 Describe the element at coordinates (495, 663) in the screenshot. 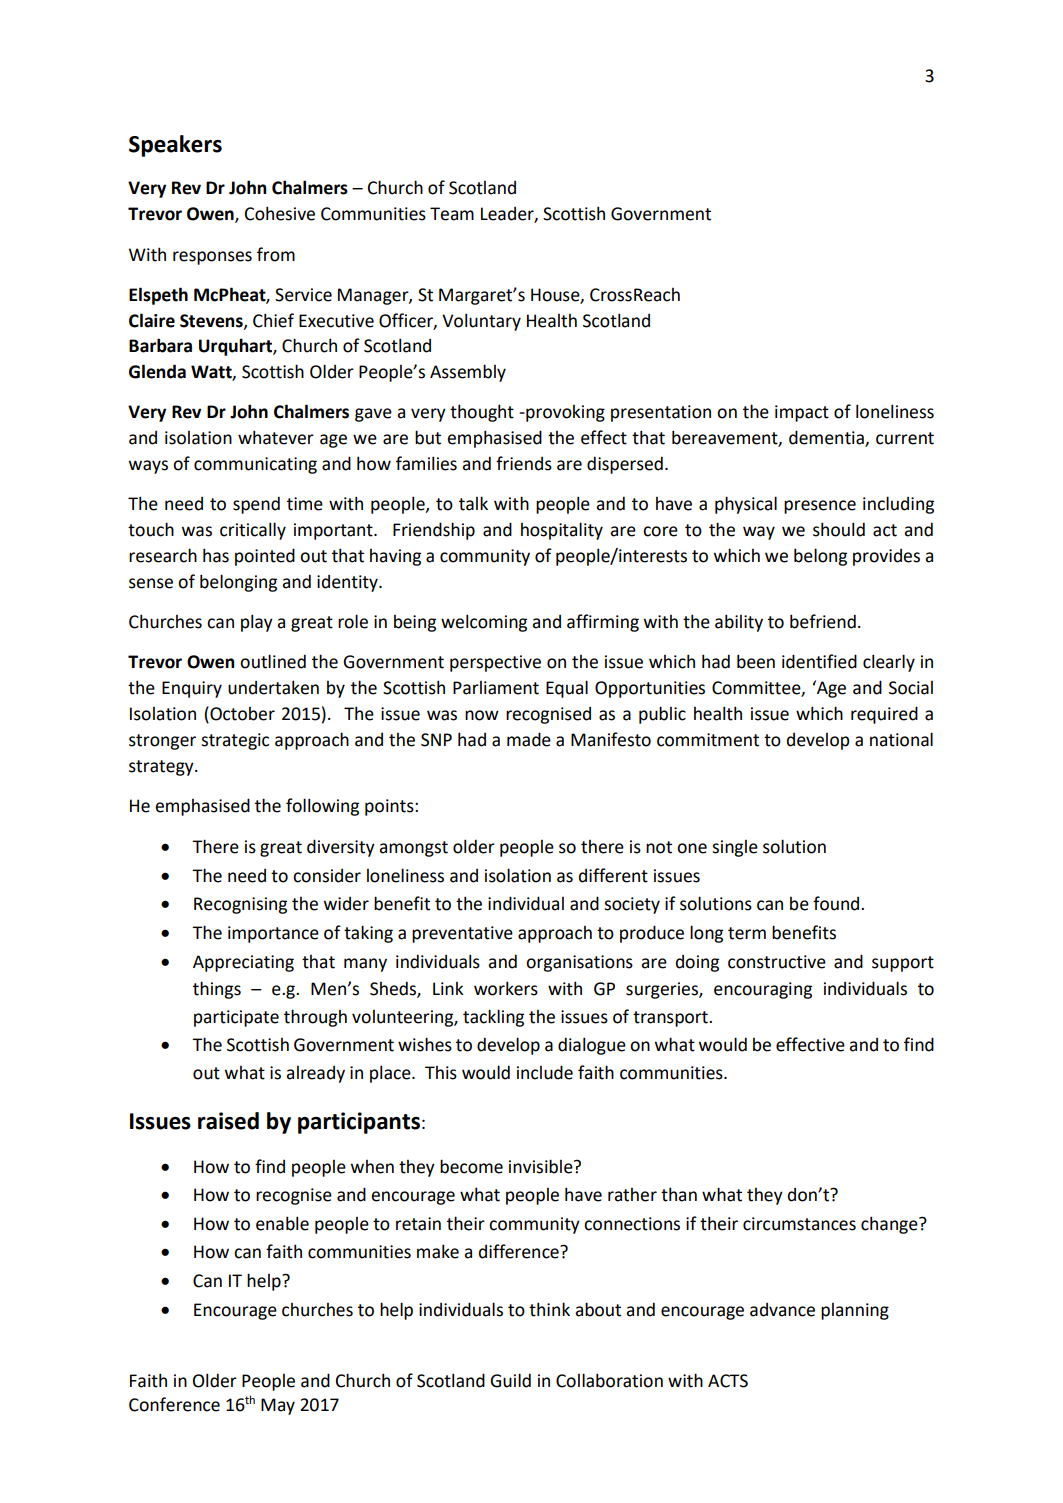

I see `perspective` at that location.
